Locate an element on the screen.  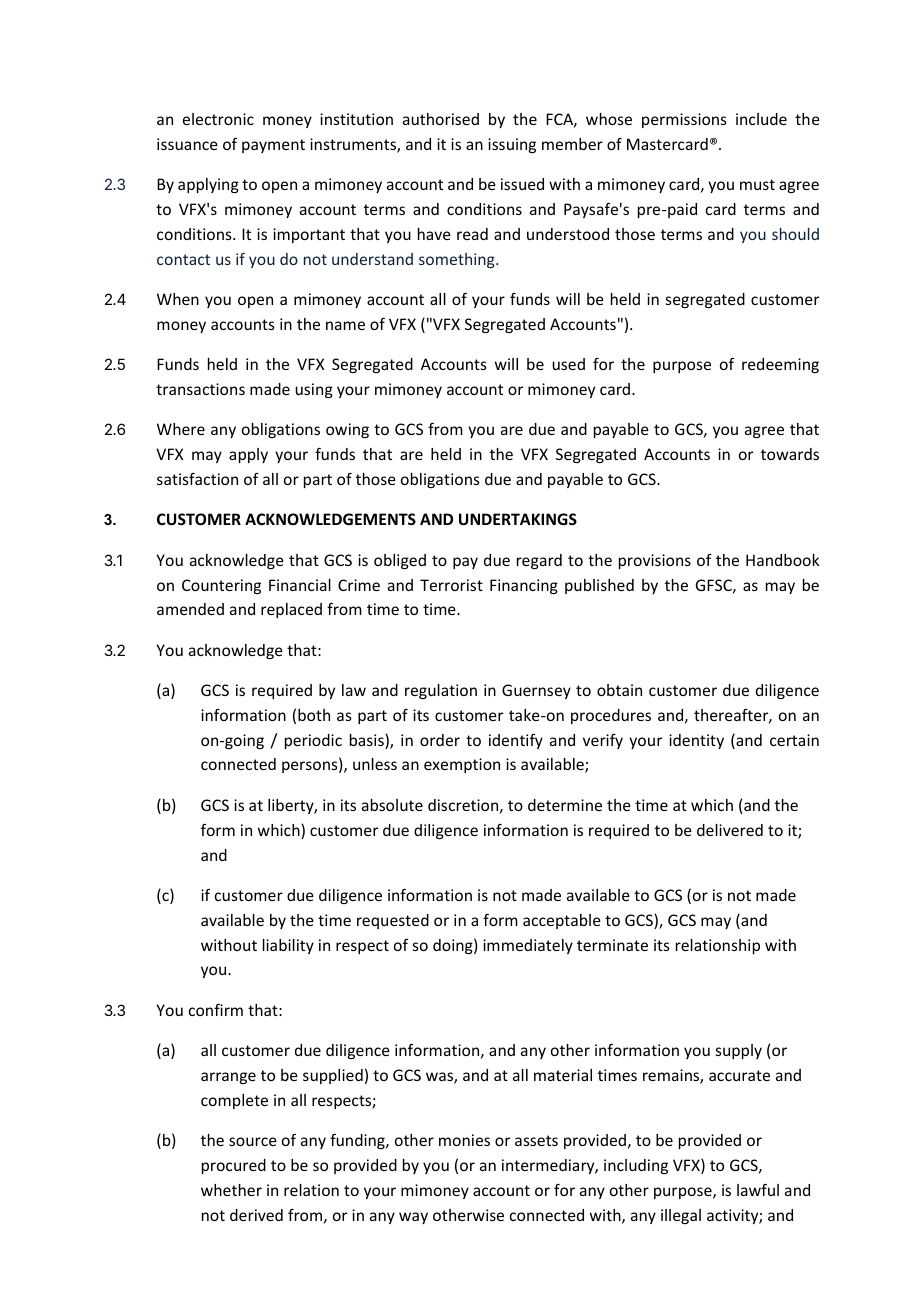
whether is located at coordinates (231, 1190).
